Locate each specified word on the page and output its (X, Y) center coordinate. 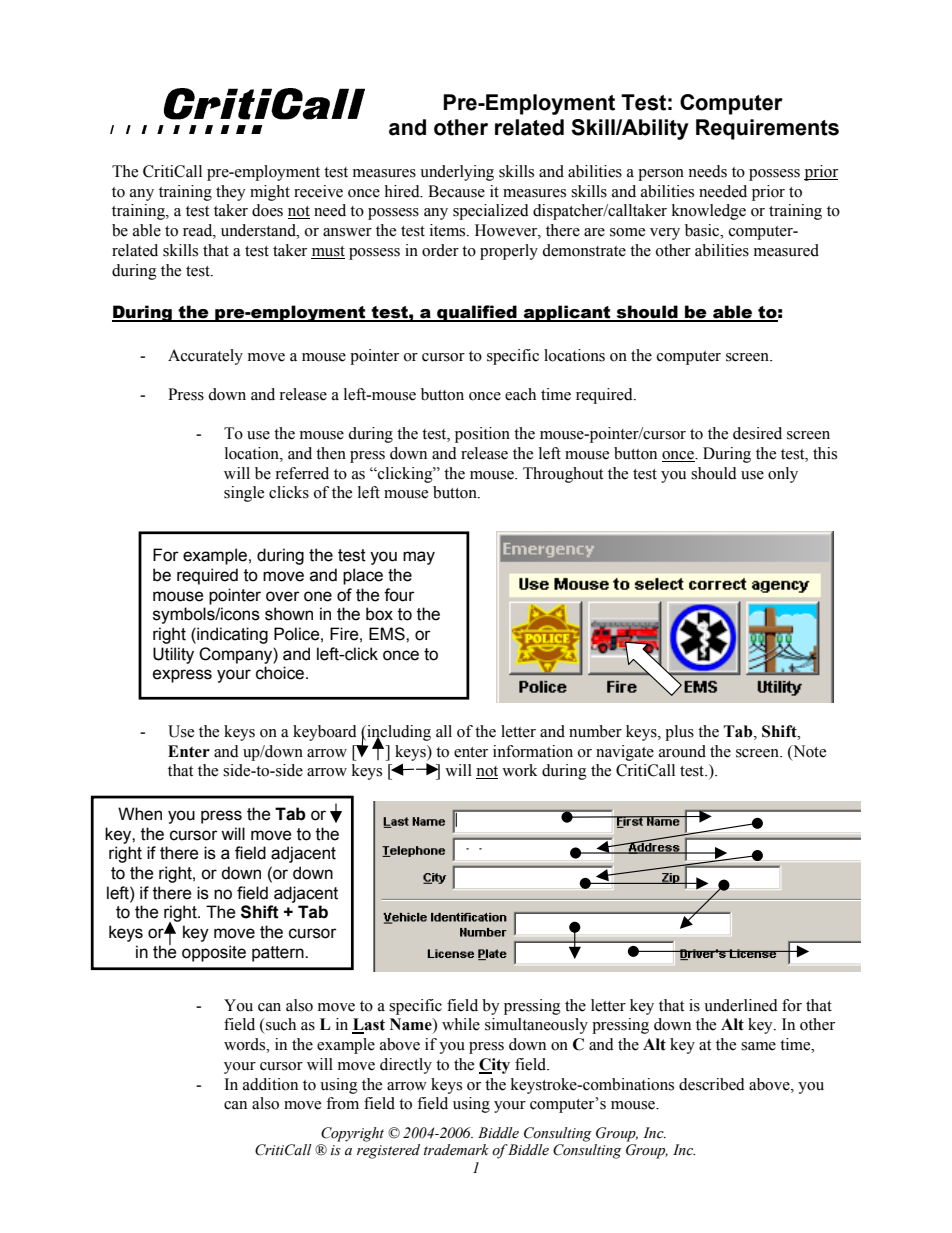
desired (757, 433)
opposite (214, 953)
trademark (456, 1150)
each (520, 394)
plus (679, 733)
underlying (457, 173)
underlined (741, 1005)
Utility (173, 655)
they (231, 193)
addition (270, 1084)
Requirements (767, 129)
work (520, 770)
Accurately (205, 357)
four (399, 595)
